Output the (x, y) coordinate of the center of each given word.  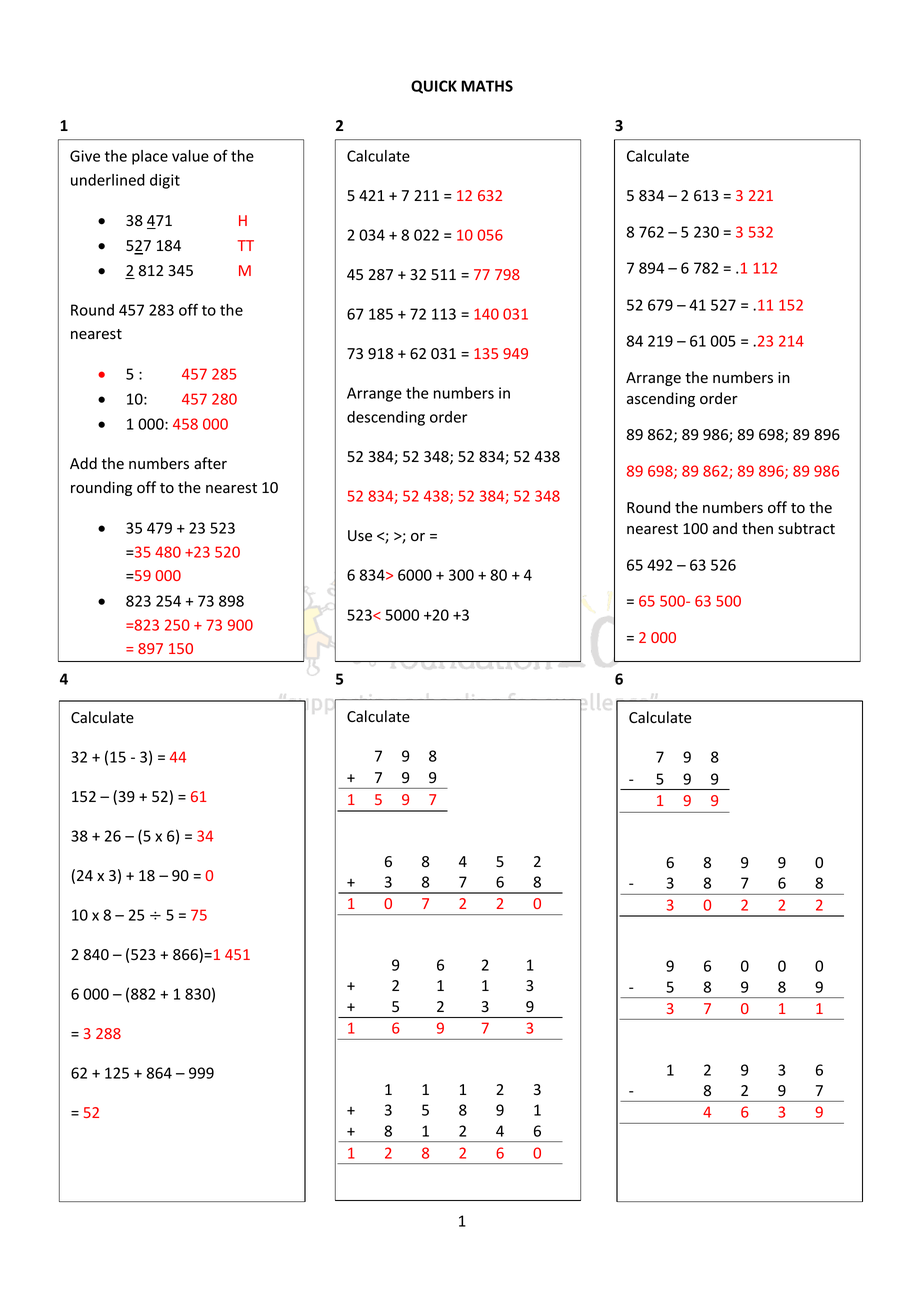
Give (85, 156)
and (725, 528)
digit (165, 181)
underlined (108, 180)
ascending (661, 399)
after (210, 463)
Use (360, 536)
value (190, 156)
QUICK (434, 87)
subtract (806, 528)
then (757, 528)
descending (386, 418)
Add (83, 463)
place (150, 157)
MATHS (487, 86)
